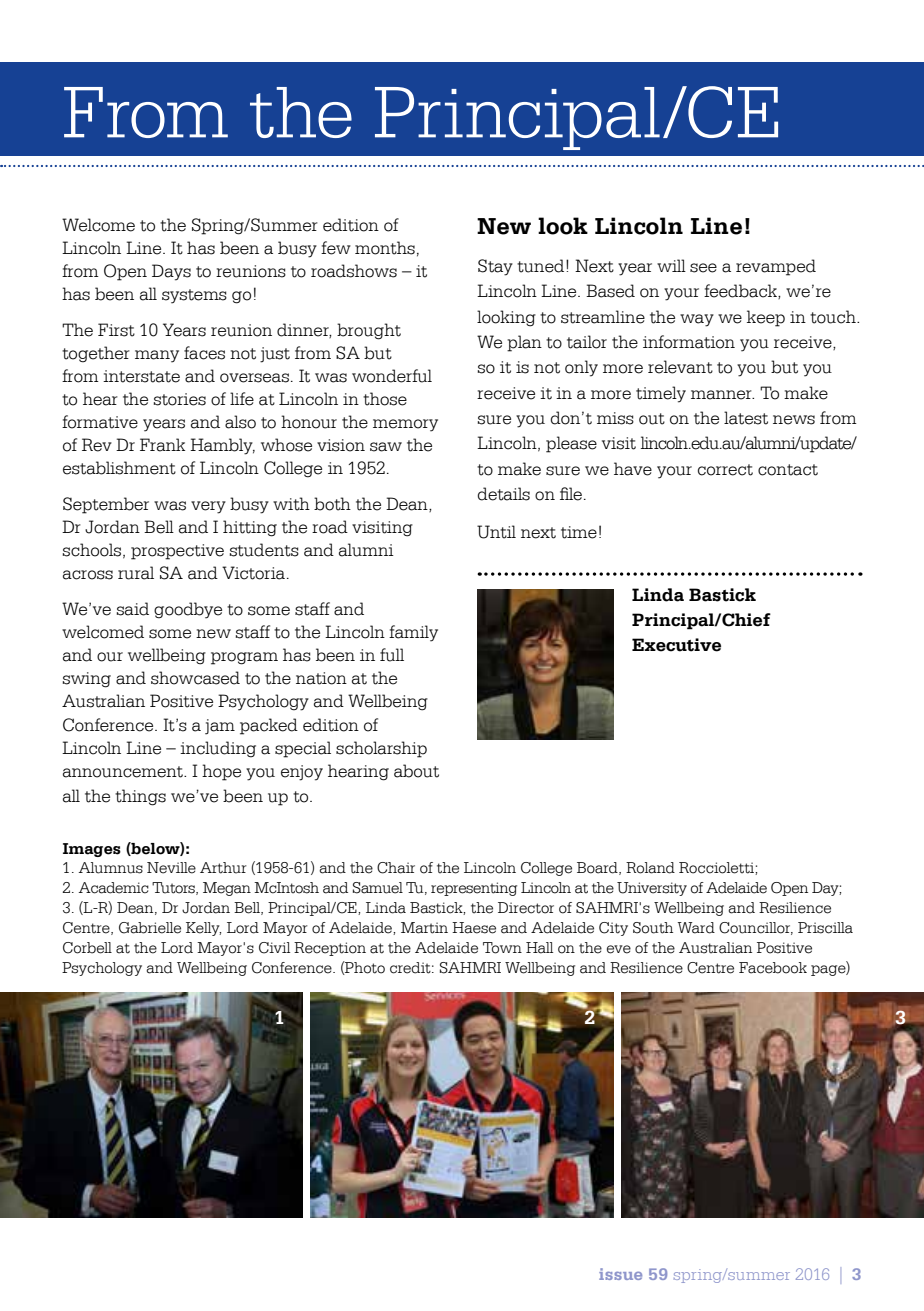 Image resolution: width=924 pixels, height=1311 pixels. Describe the element at coordinates (416, 771) in the document. I see `about` at that location.
